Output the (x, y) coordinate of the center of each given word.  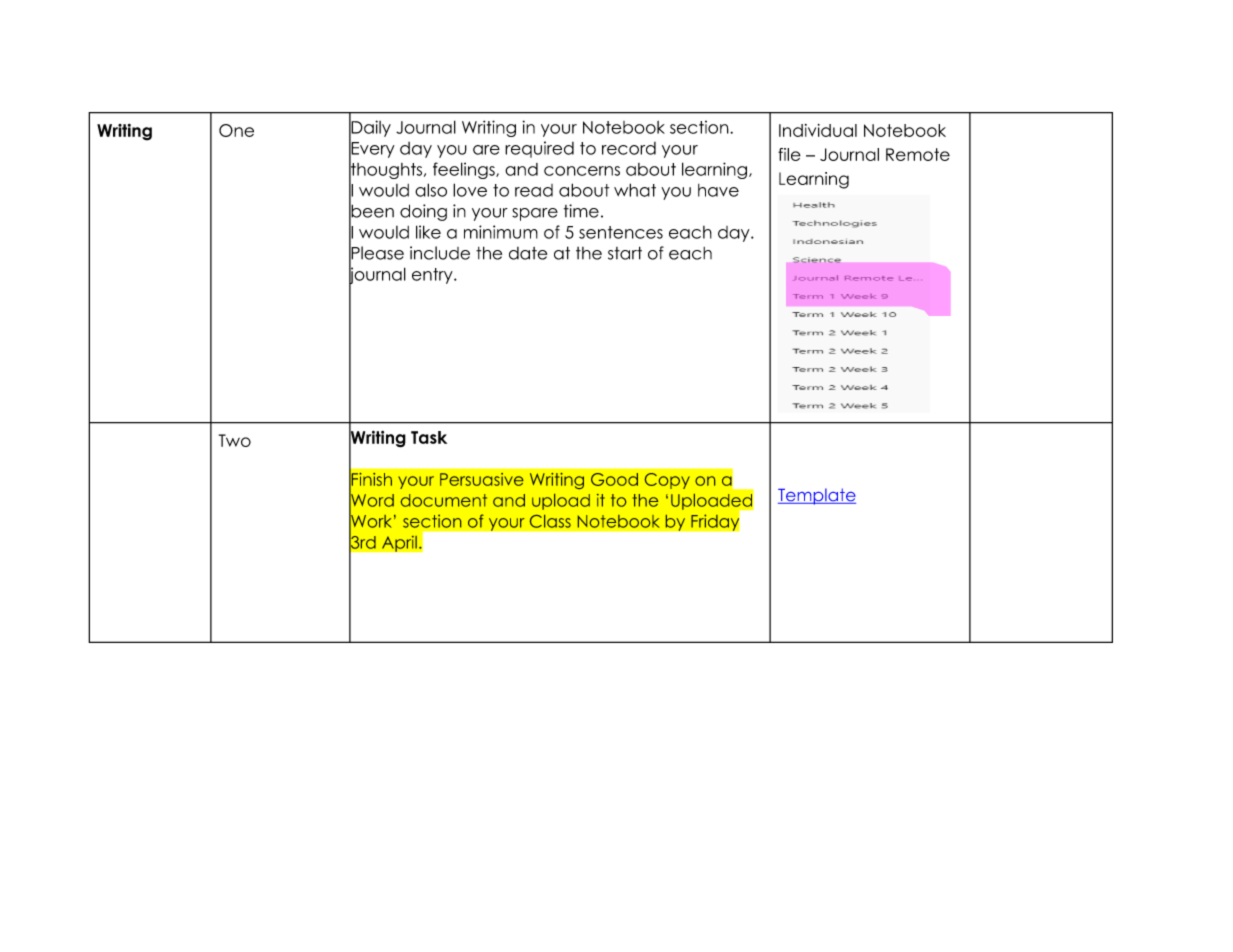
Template (817, 496)
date (528, 253)
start (625, 253)
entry (433, 276)
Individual (818, 130)
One (236, 130)
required (539, 149)
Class (550, 521)
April (399, 543)
